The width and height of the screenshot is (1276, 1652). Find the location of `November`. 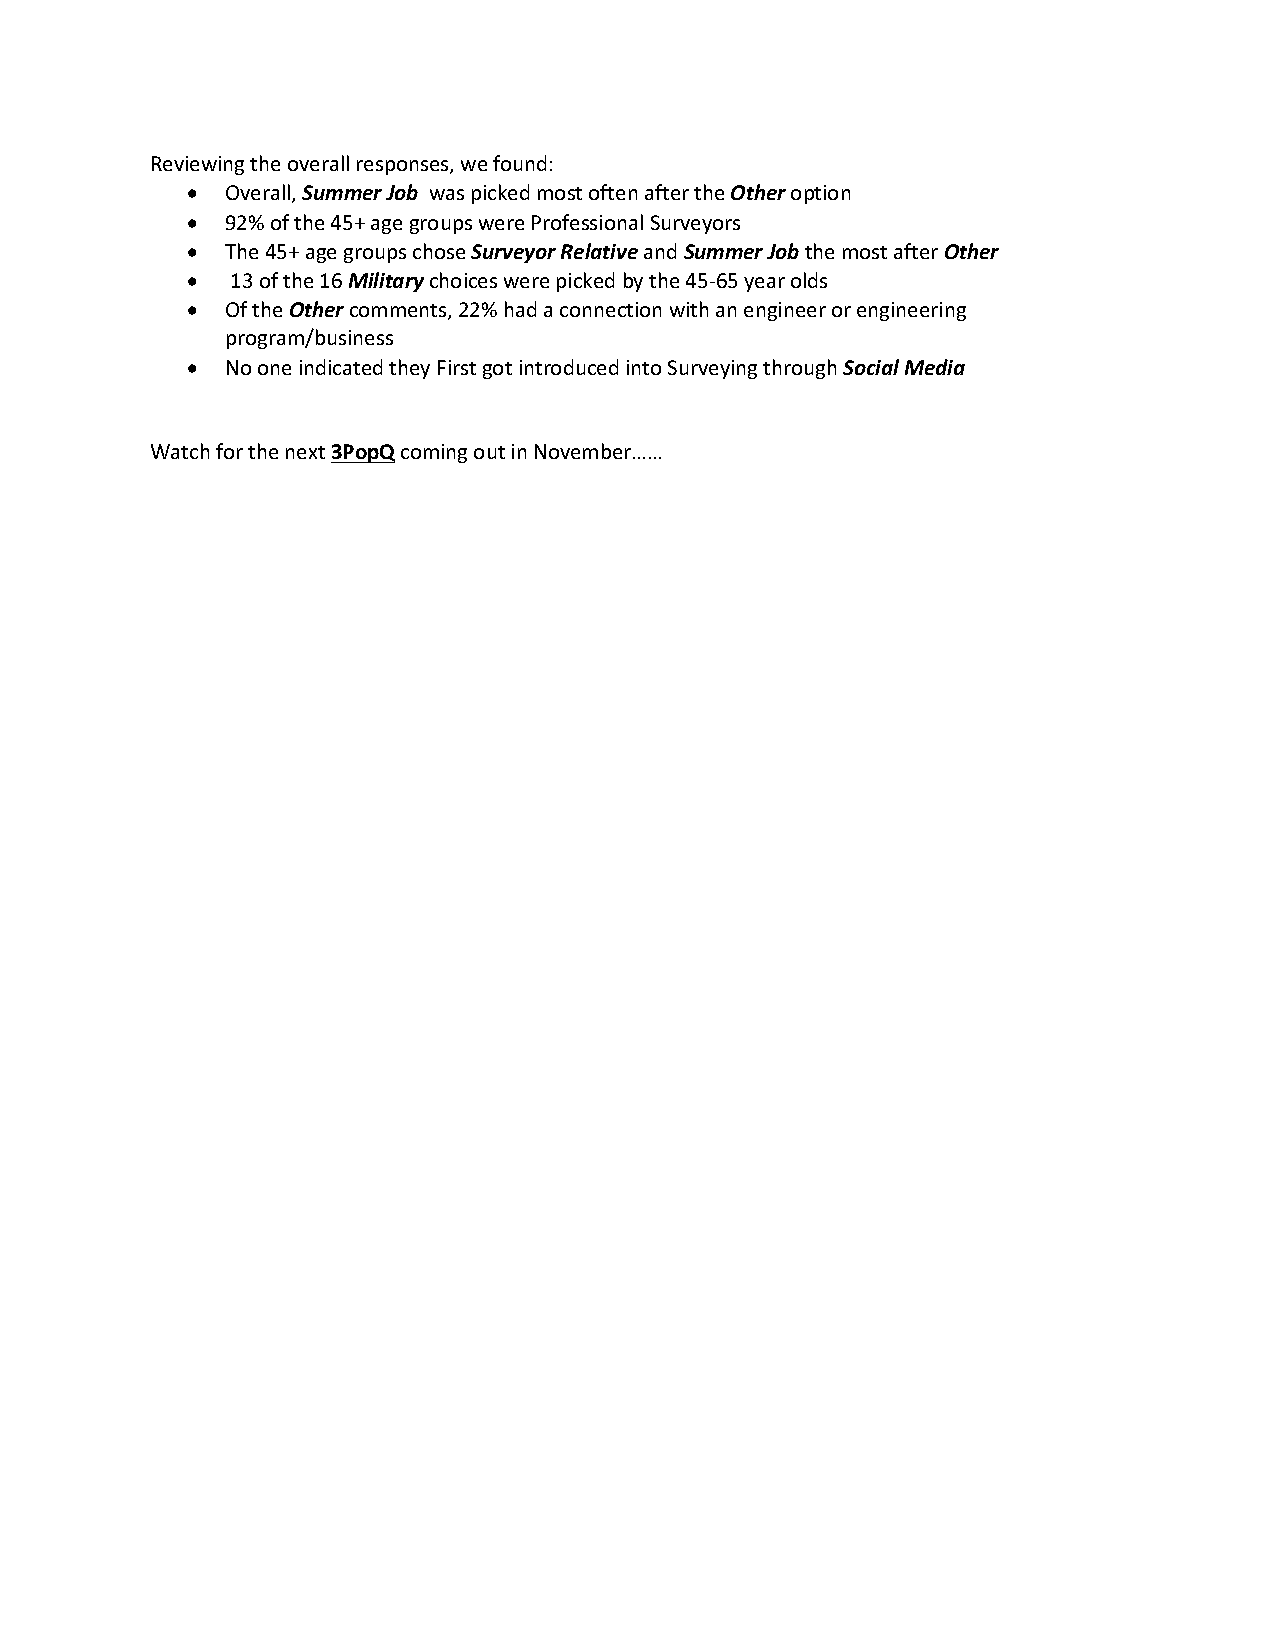

November is located at coordinates (584, 451).
